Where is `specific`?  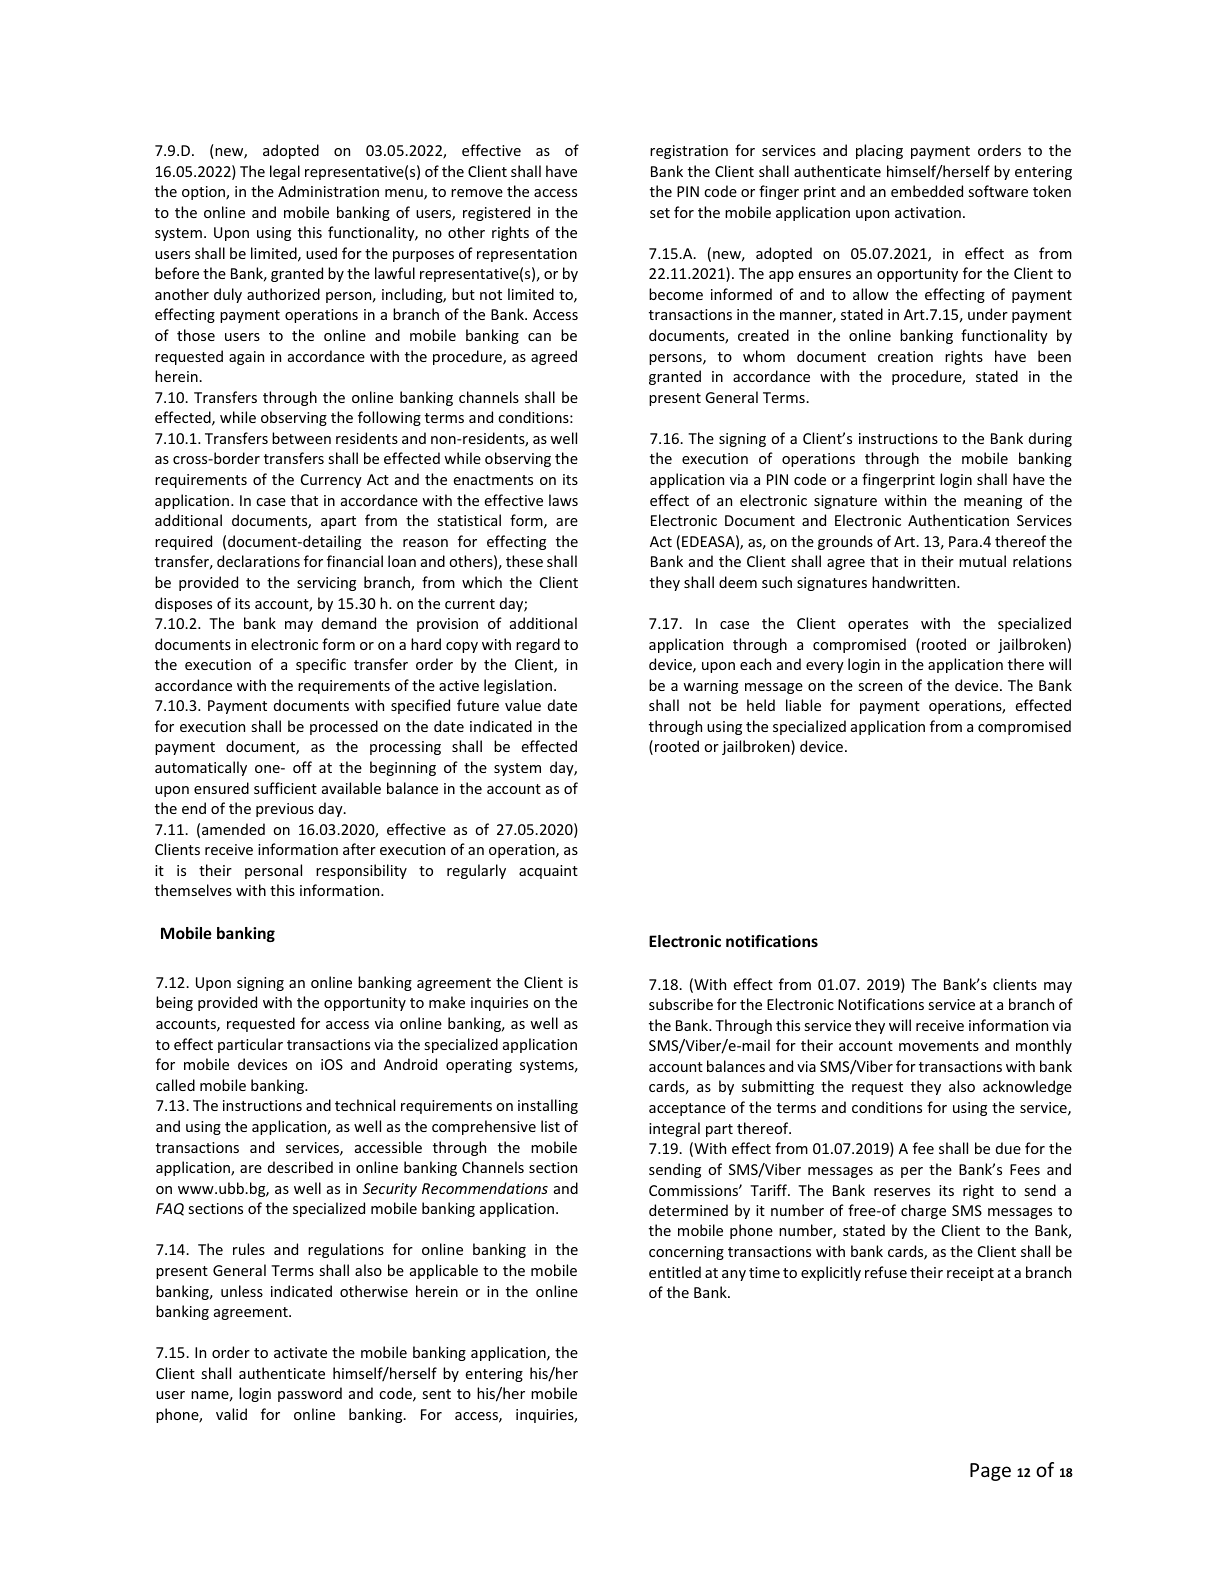
specific is located at coordinates (321, 665).
